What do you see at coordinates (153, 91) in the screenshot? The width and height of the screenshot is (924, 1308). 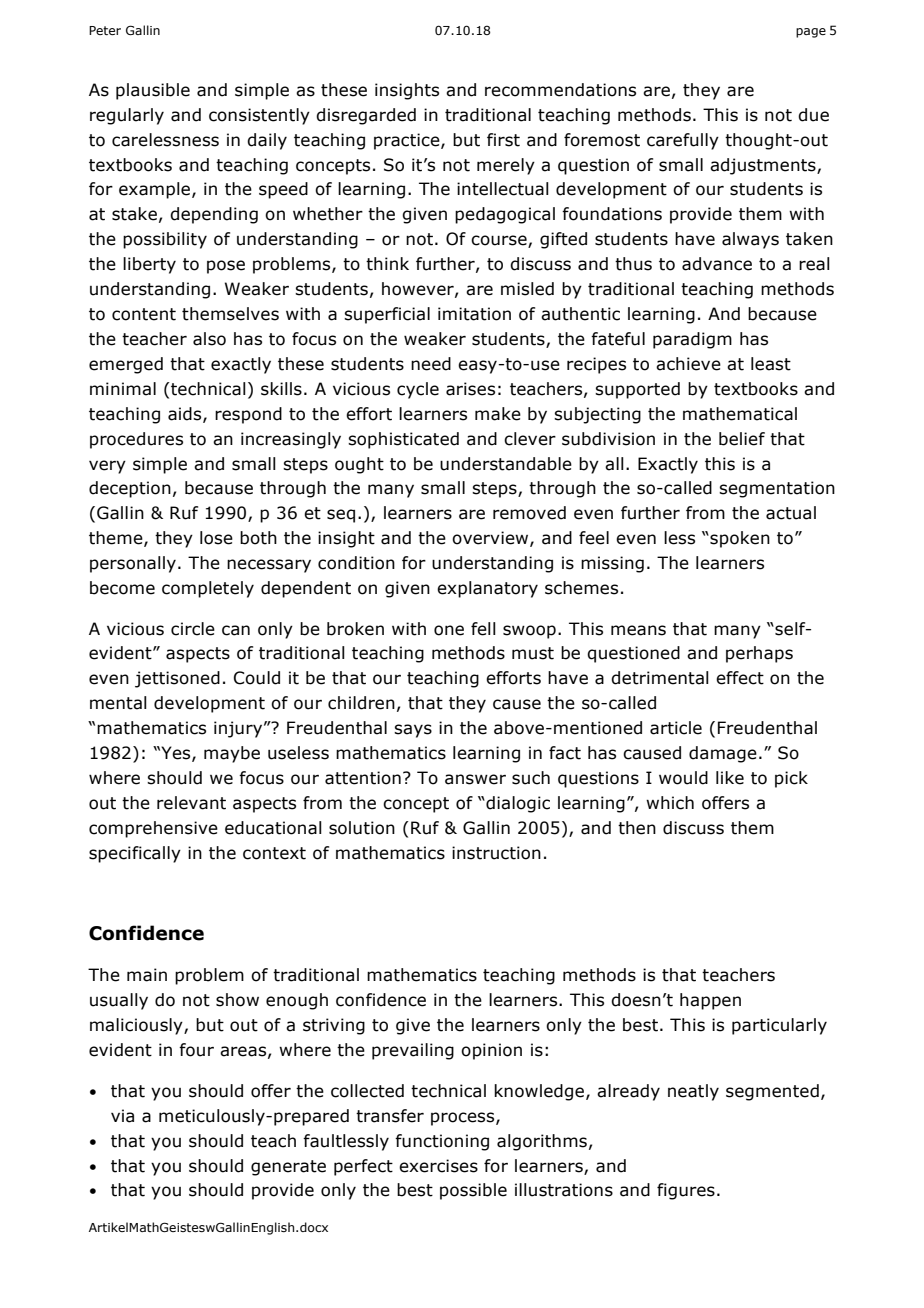 I see `plausible` at bounding box center [153, 91].
